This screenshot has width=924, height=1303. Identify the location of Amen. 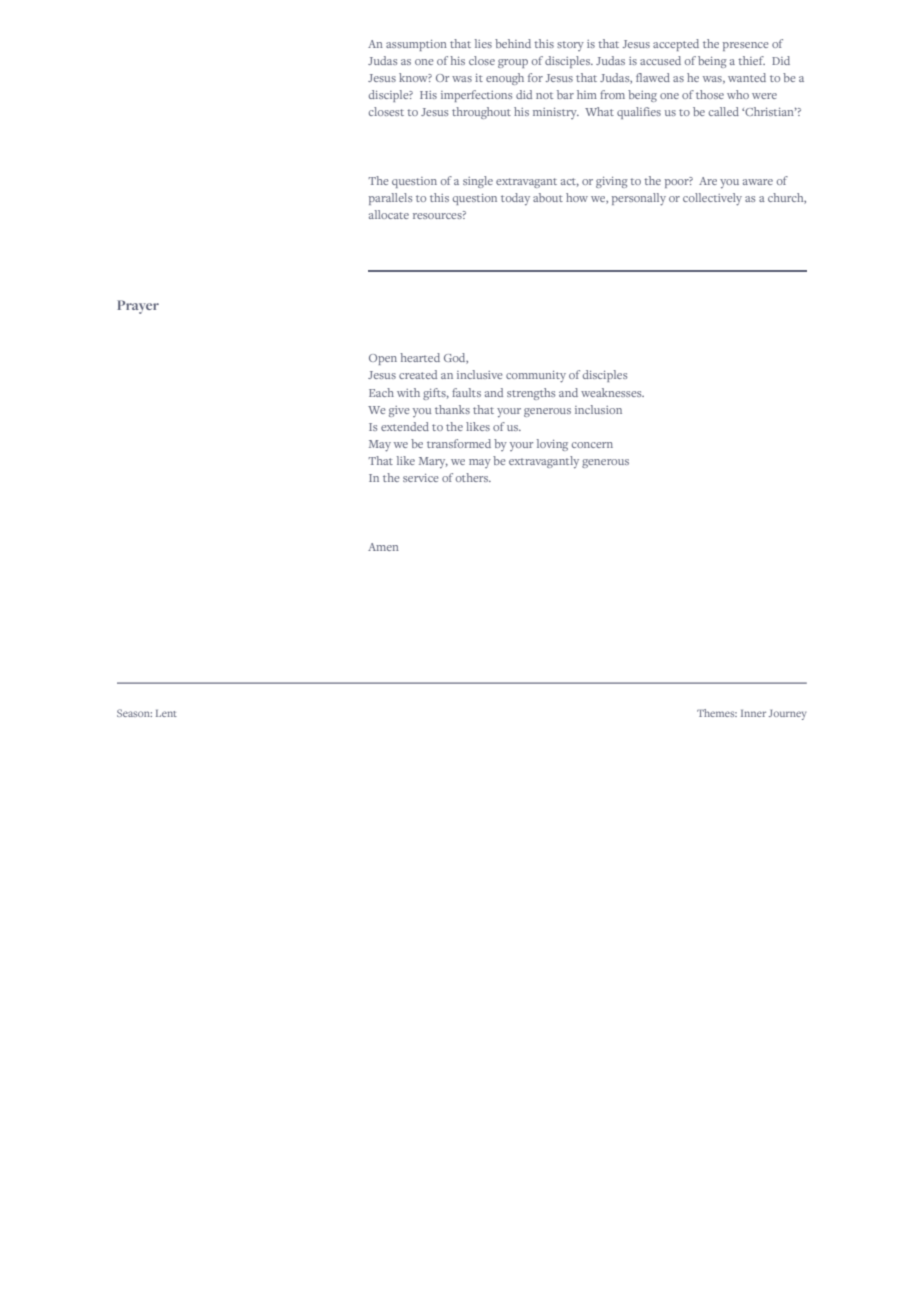
(383, 547).
